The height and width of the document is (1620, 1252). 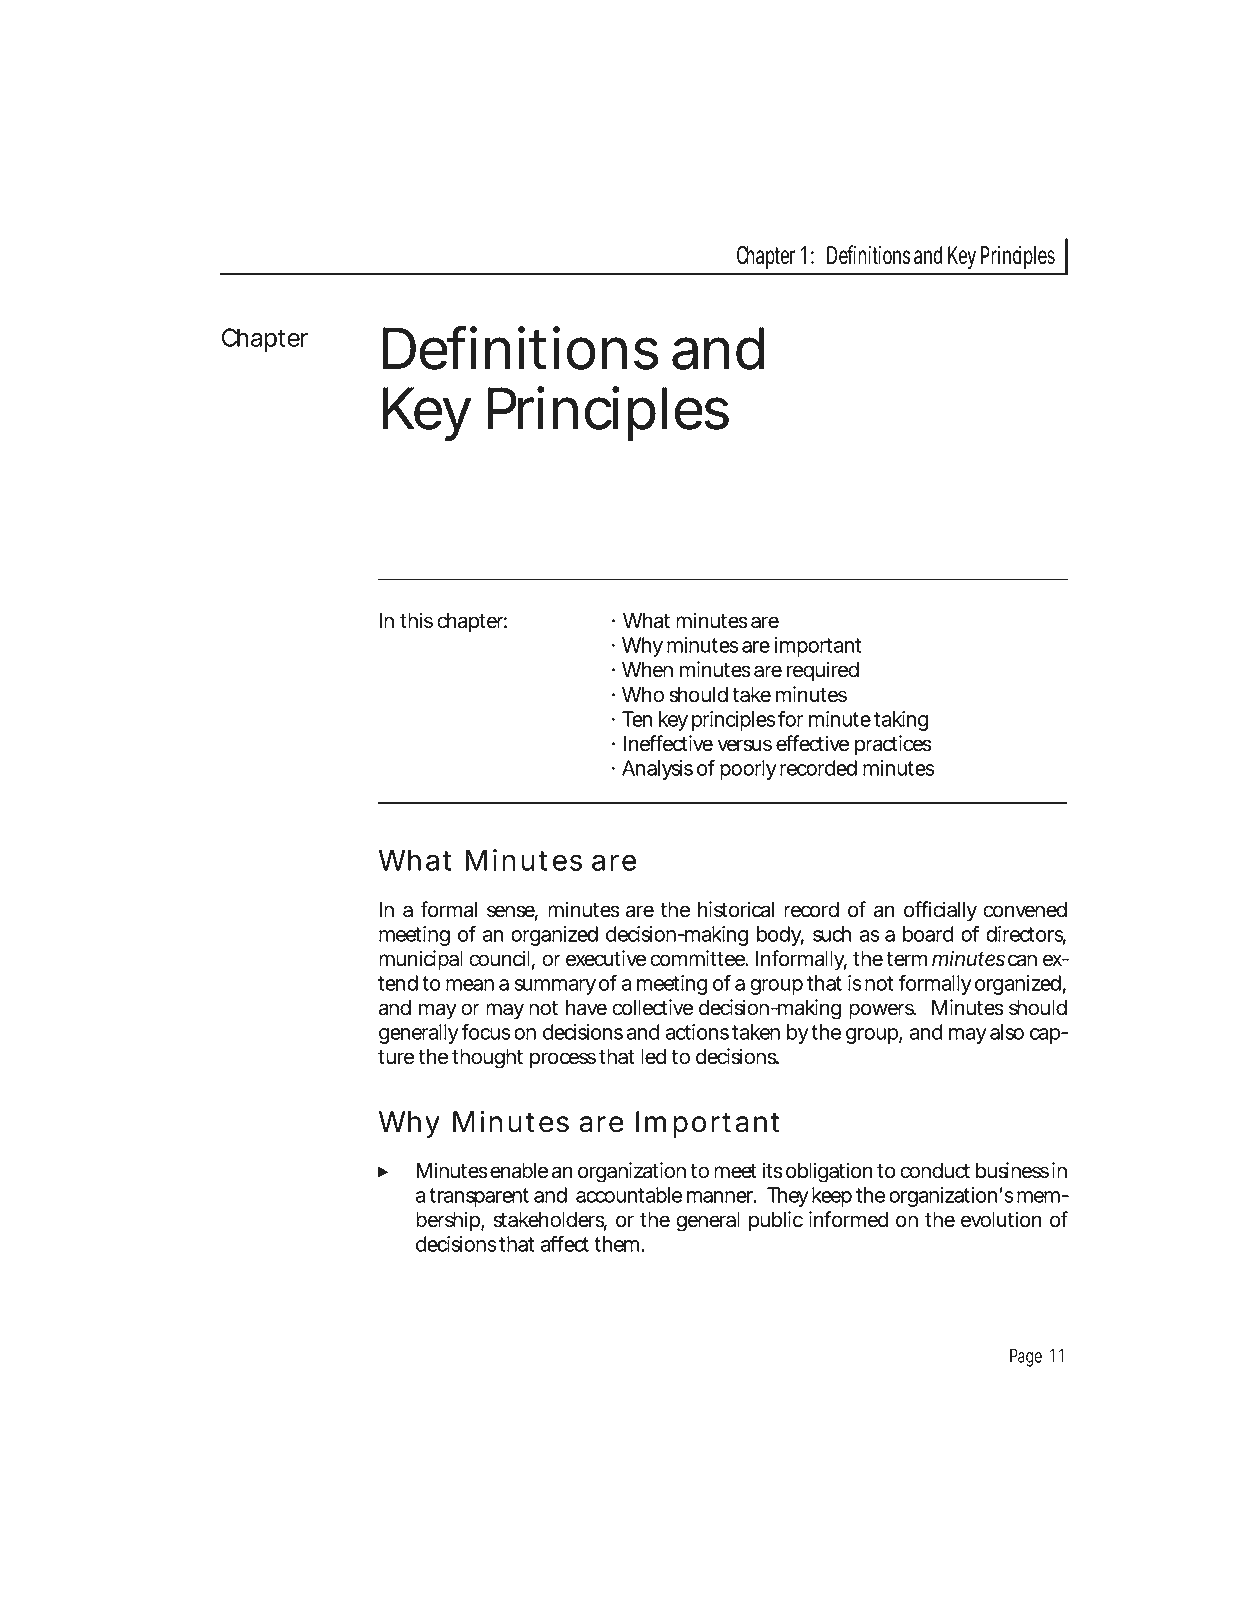 I want to click on manner, so click(x=720, y=1197).
